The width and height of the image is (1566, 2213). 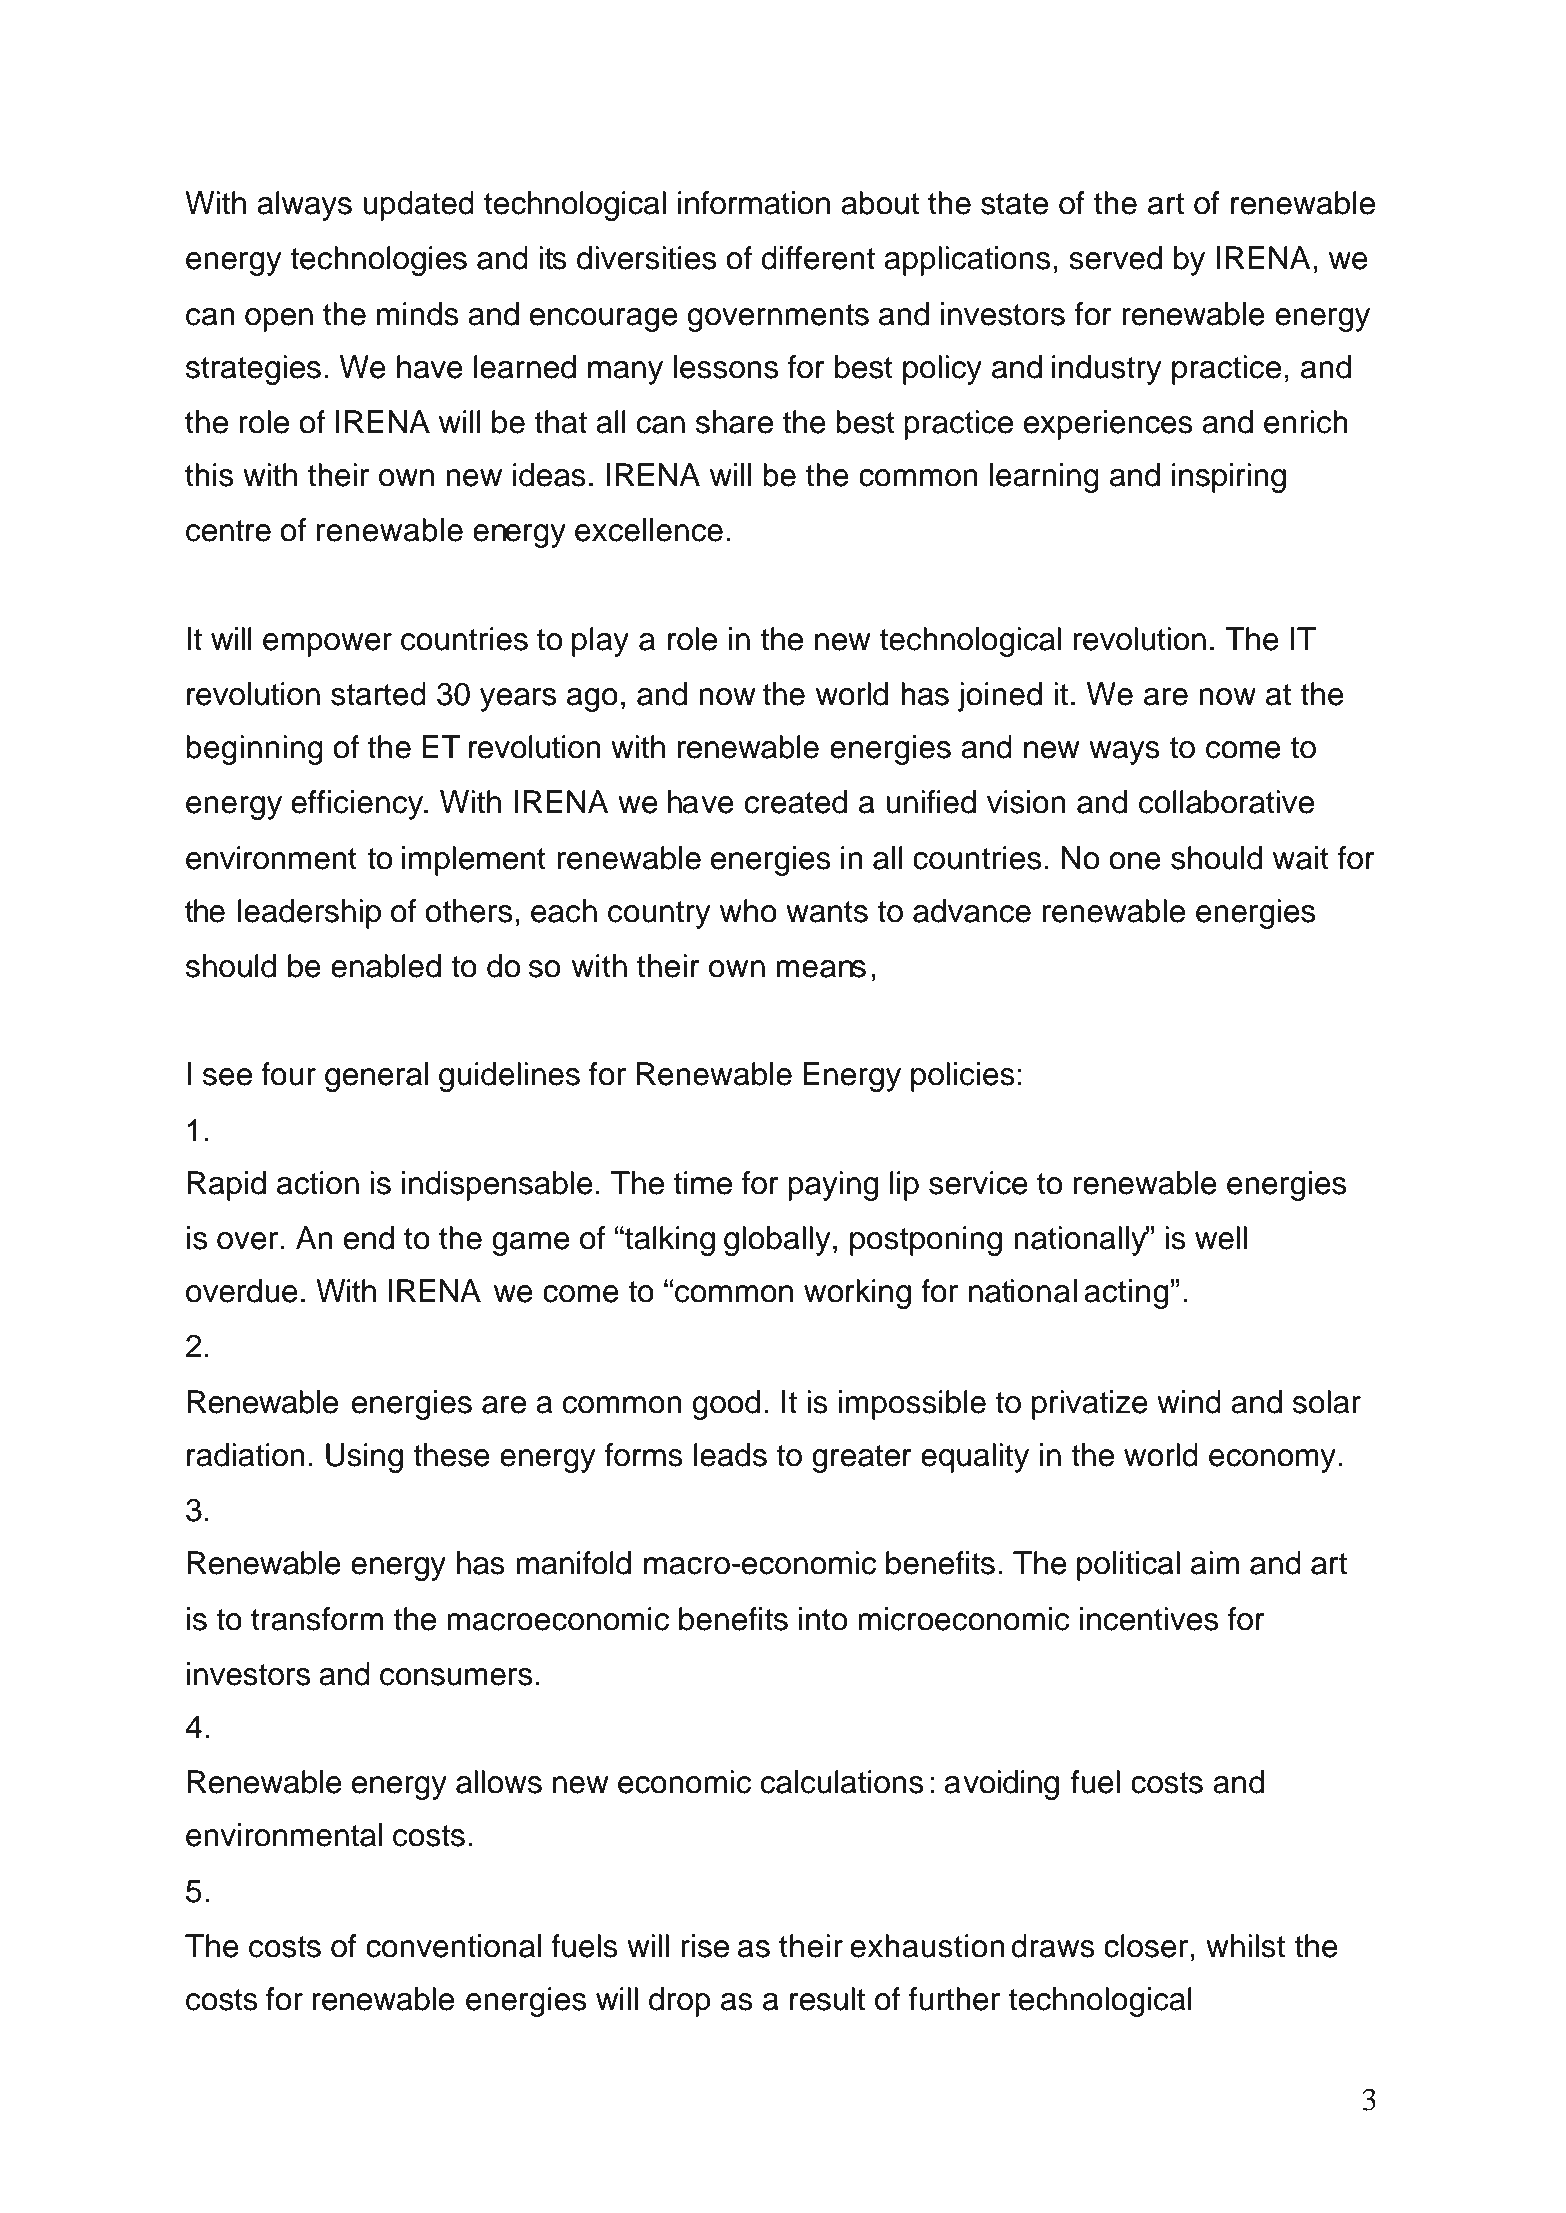 What do you see at coordinates (1147, 1946) in the image?
I see `closer` at bounding box center [1147, 1946].
